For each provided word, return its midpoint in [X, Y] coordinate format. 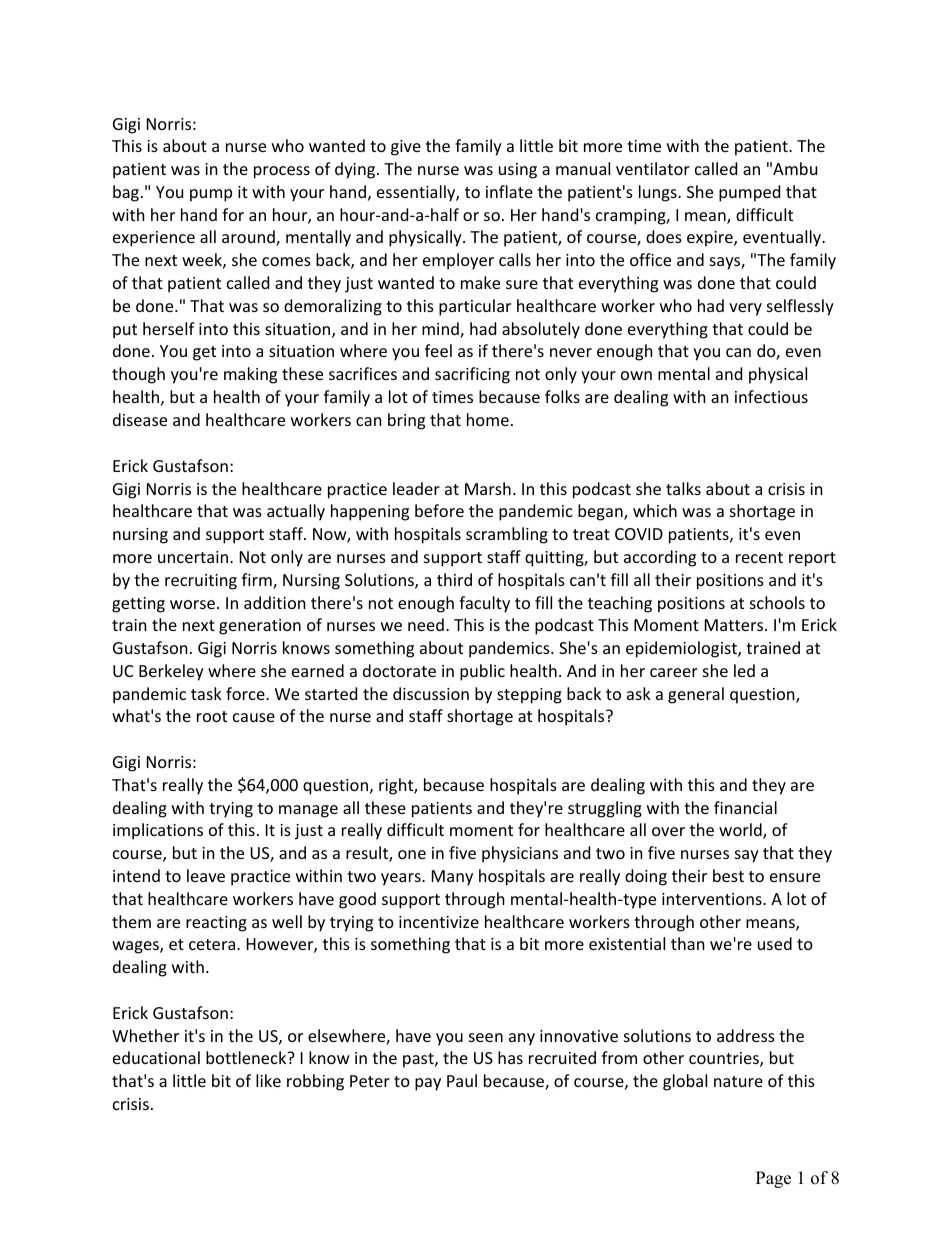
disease [140, 419]
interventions [713, 899]
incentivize [439, 922]
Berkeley [171, 672]
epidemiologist [682, 649]
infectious [771, 396]
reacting [216, 924]
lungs [659, 193]
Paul [462, 1080]
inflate [509, 191]
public [482, 672]
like [268, 1080]
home [488, 419]
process [282, 172]
